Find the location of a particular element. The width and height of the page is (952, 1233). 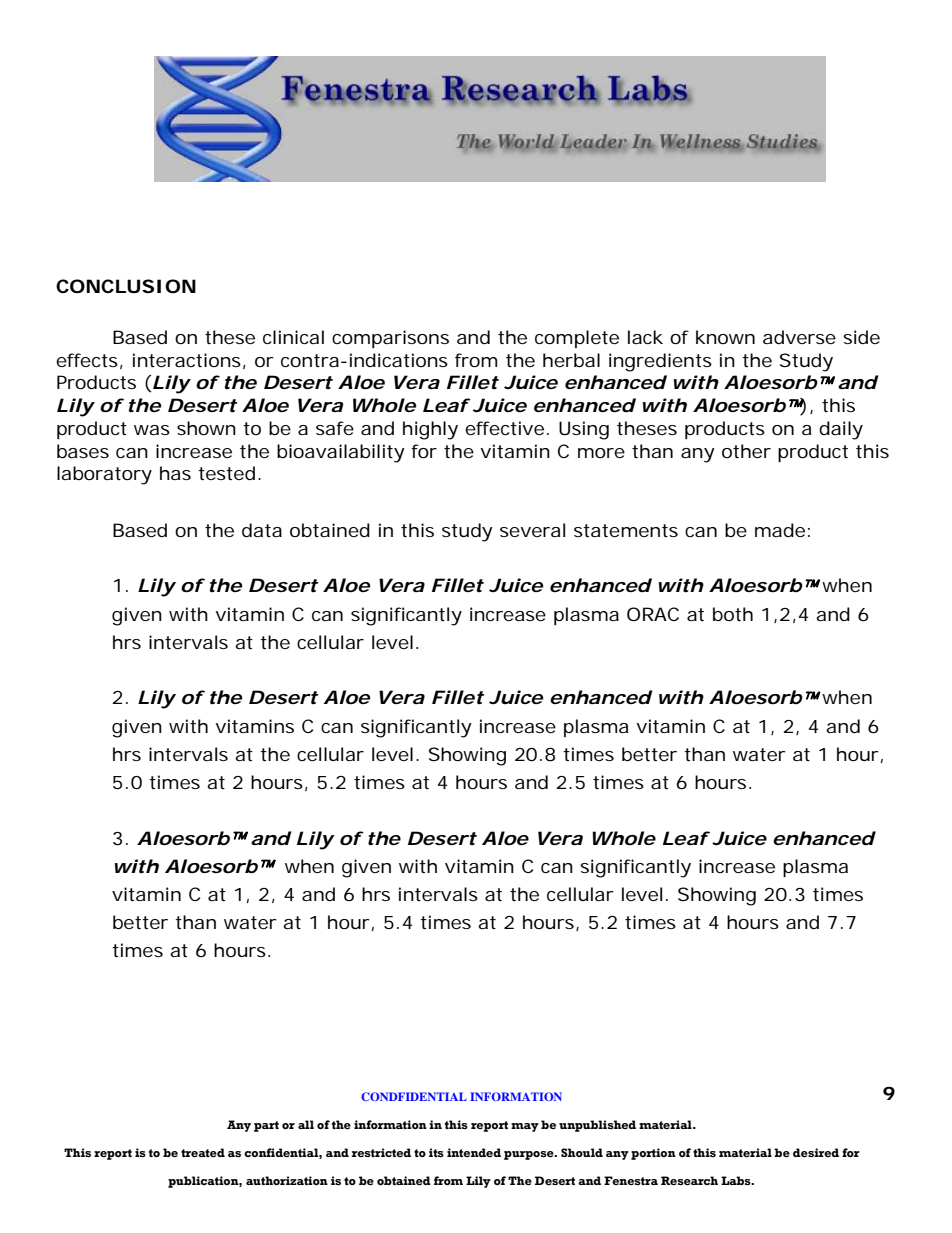

adverse is located at coordinates (799, 337).
